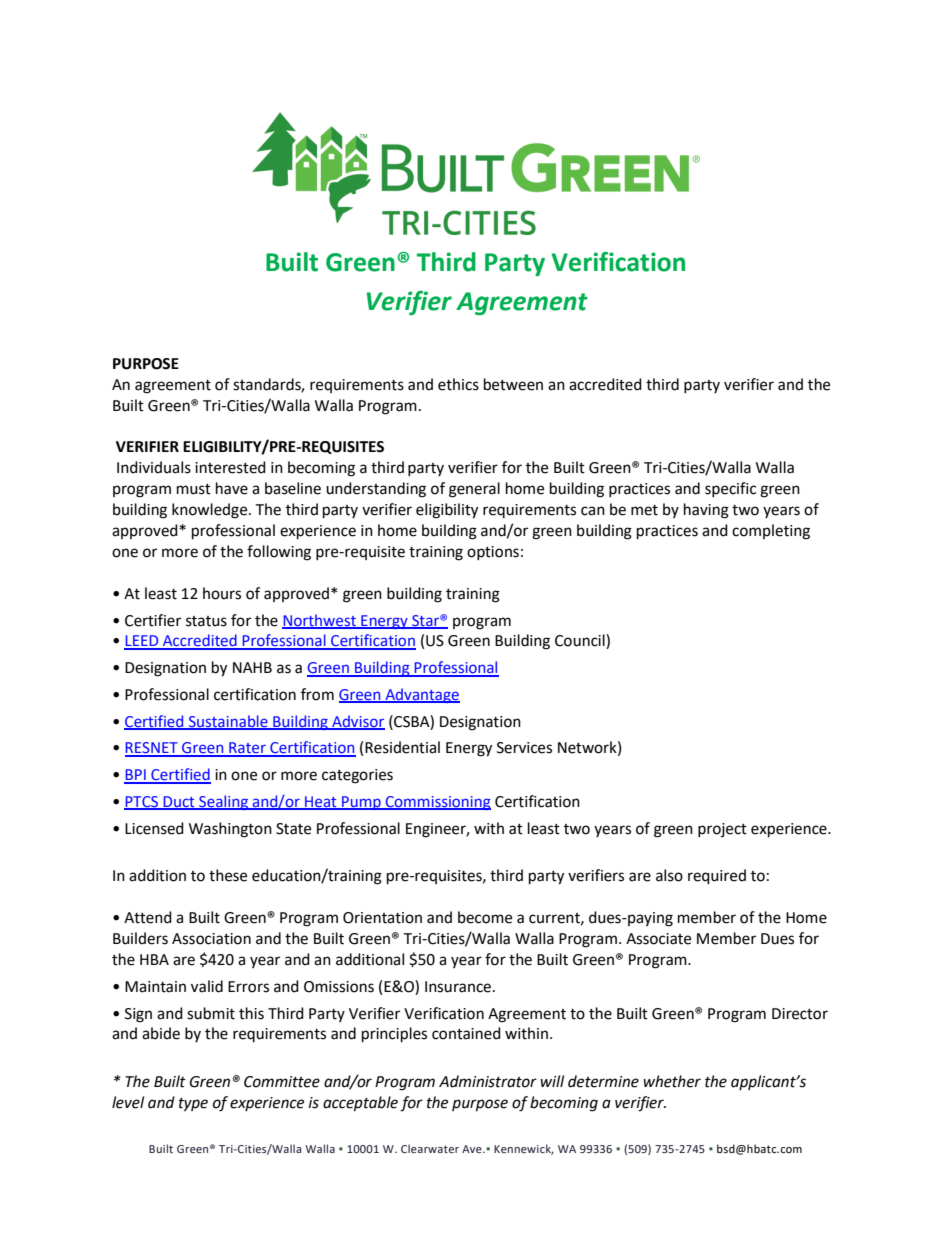 This document has height=1233, width=952. What do you see at coordinates (485, 917) in the document?
I see `become` at bounding box center [485, 917].
